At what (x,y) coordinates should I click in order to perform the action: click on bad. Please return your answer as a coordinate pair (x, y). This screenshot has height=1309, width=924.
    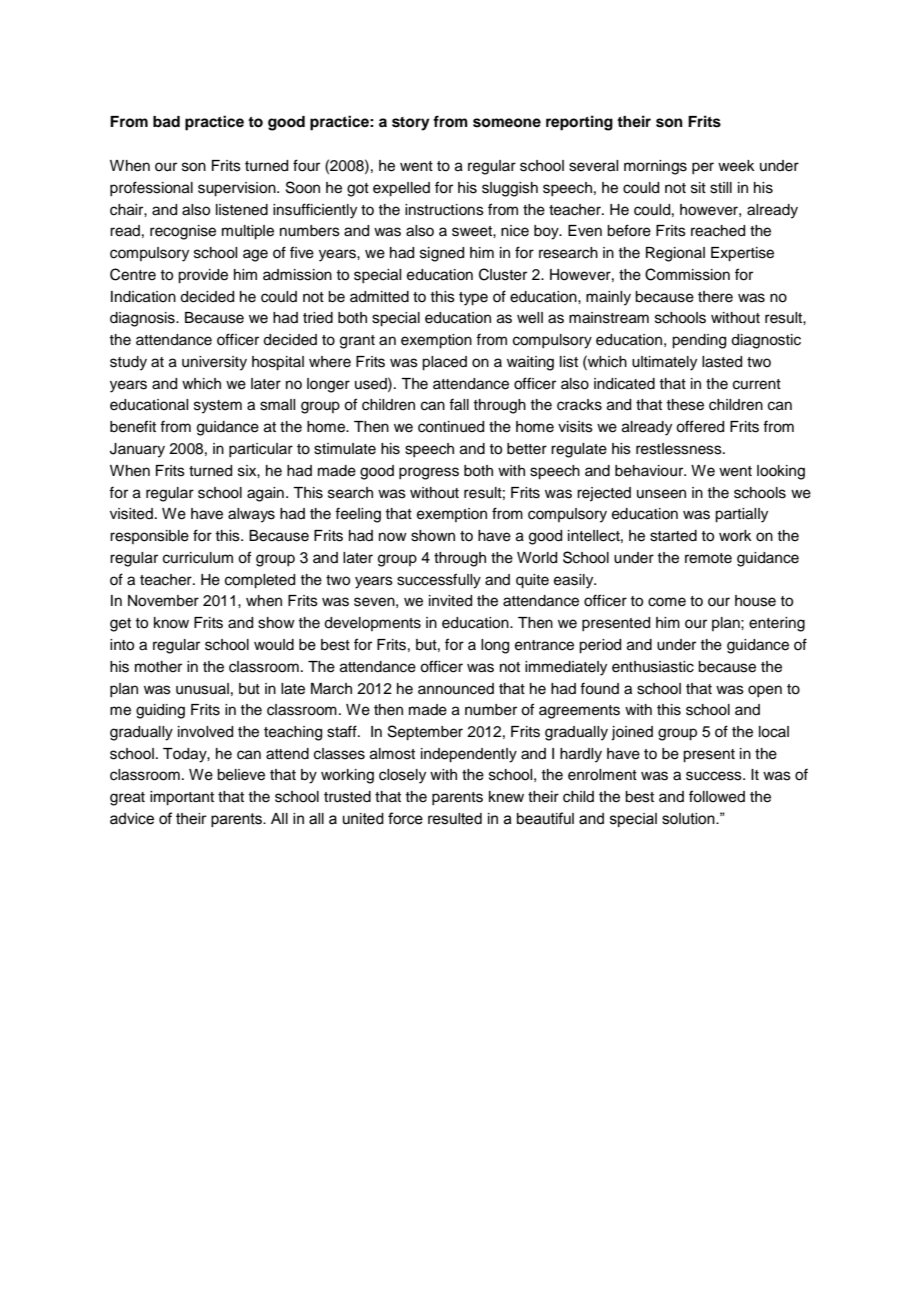
    Looking at the image, I should click on (166, 122).
